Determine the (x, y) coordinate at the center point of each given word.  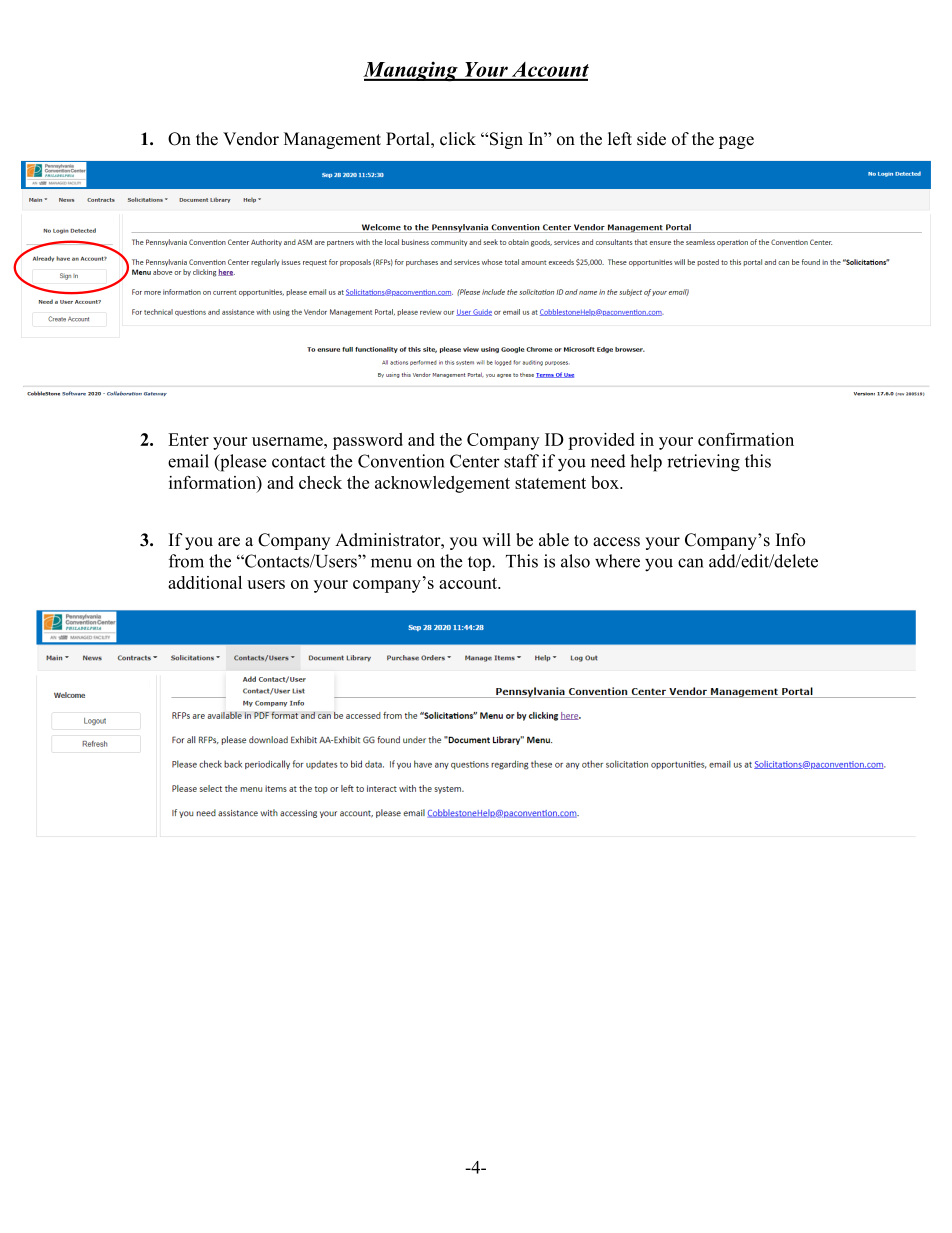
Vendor (251, 139)
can (690, 563)
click (458, 139)
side (651, 139)
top (480, 563)
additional (205, 582)
